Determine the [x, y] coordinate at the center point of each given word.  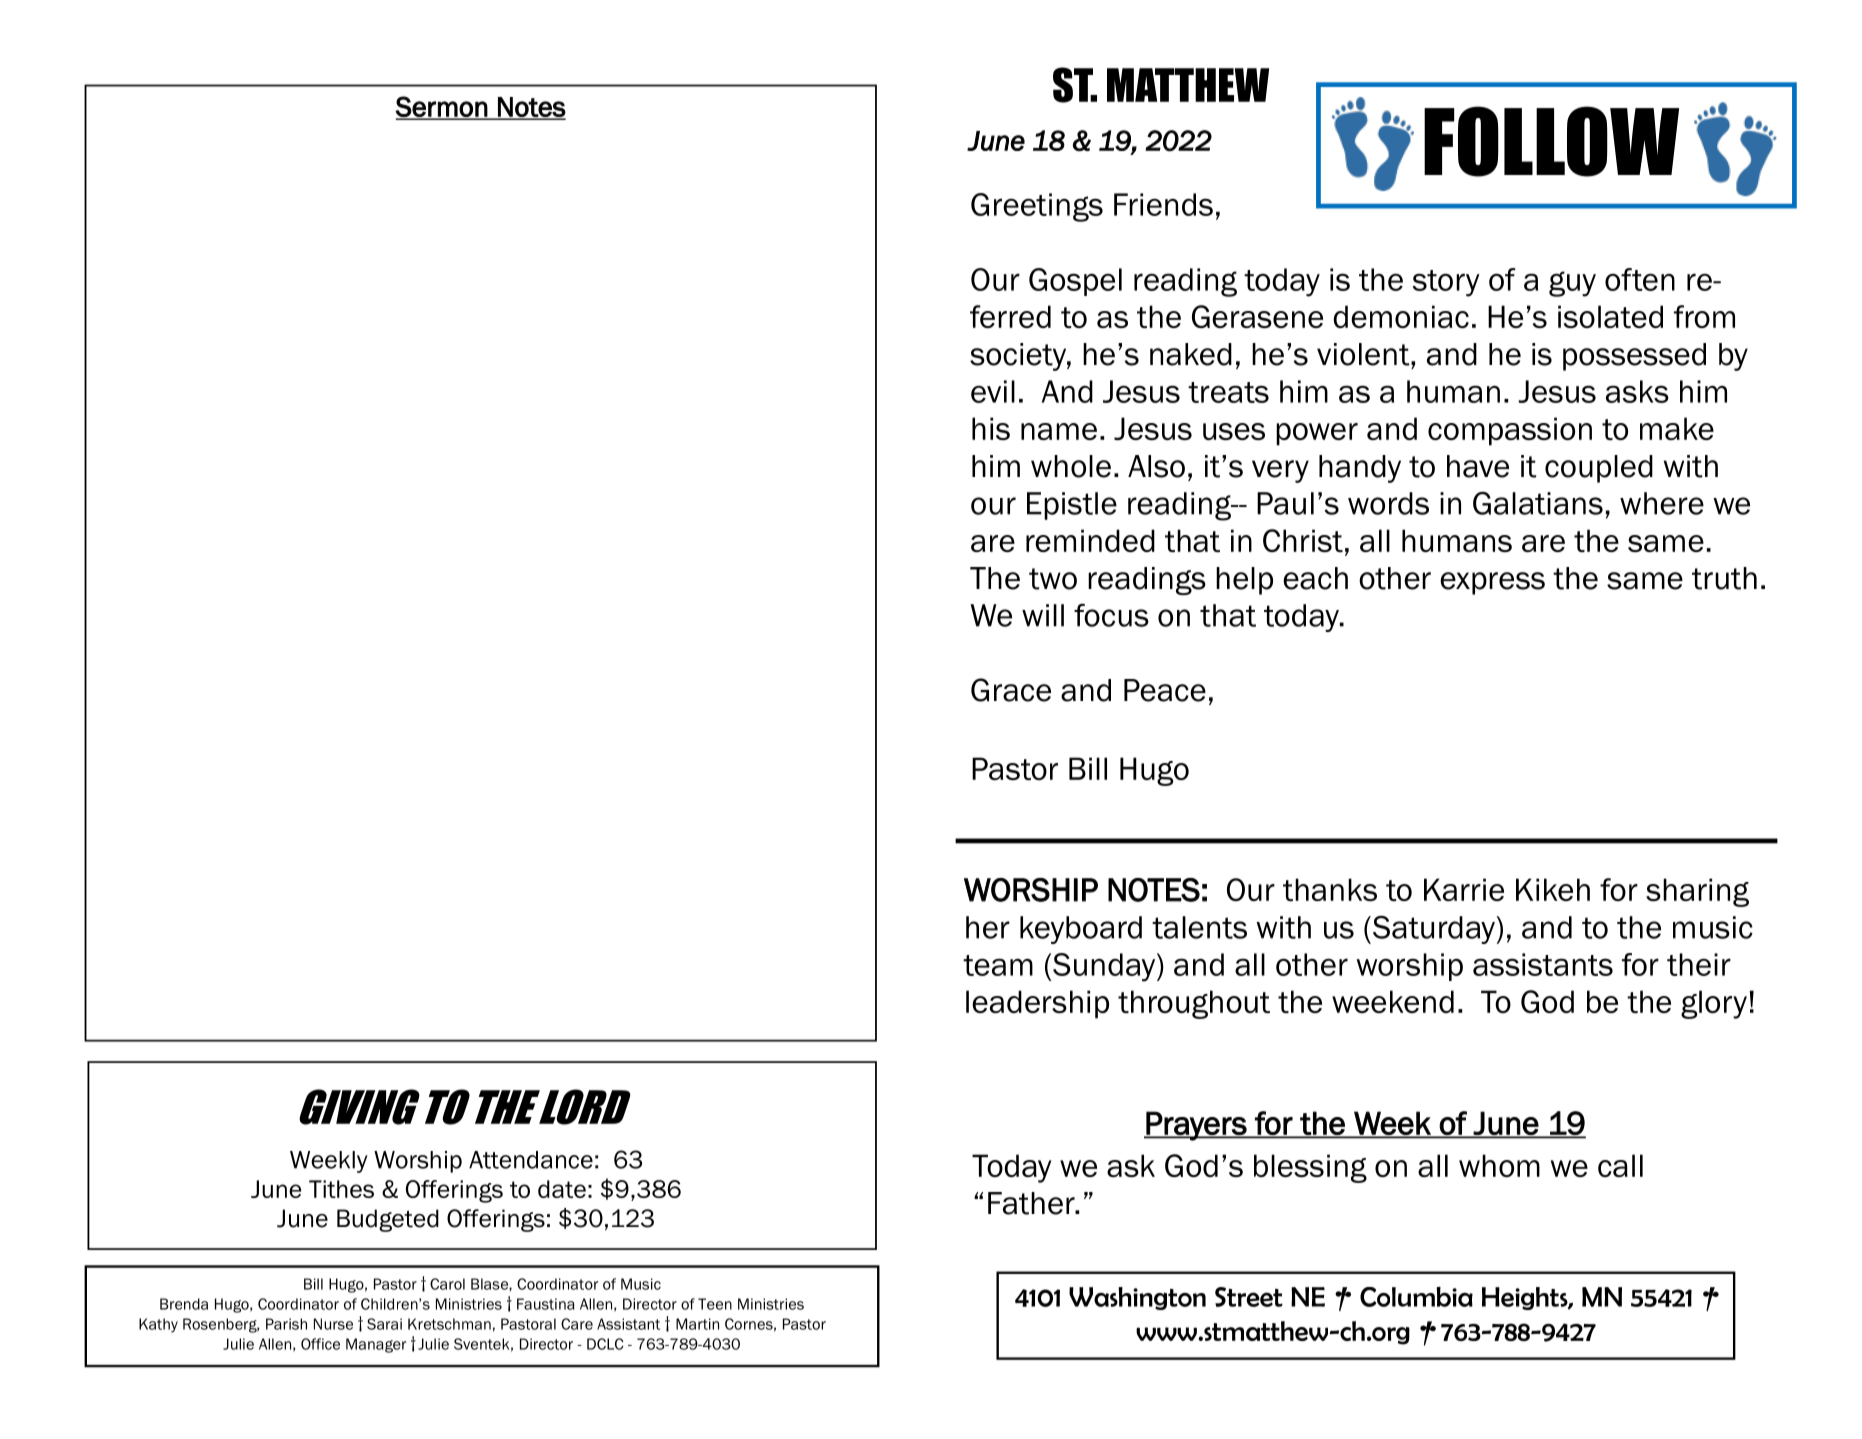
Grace [1011, 690]
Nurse [333, 1324]
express [1492, 583]
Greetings [1037, 207]
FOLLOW [1551, 141]
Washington [1137, 1298]
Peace [1165, 690]
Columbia [1416, 1297]
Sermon [442, 107]
